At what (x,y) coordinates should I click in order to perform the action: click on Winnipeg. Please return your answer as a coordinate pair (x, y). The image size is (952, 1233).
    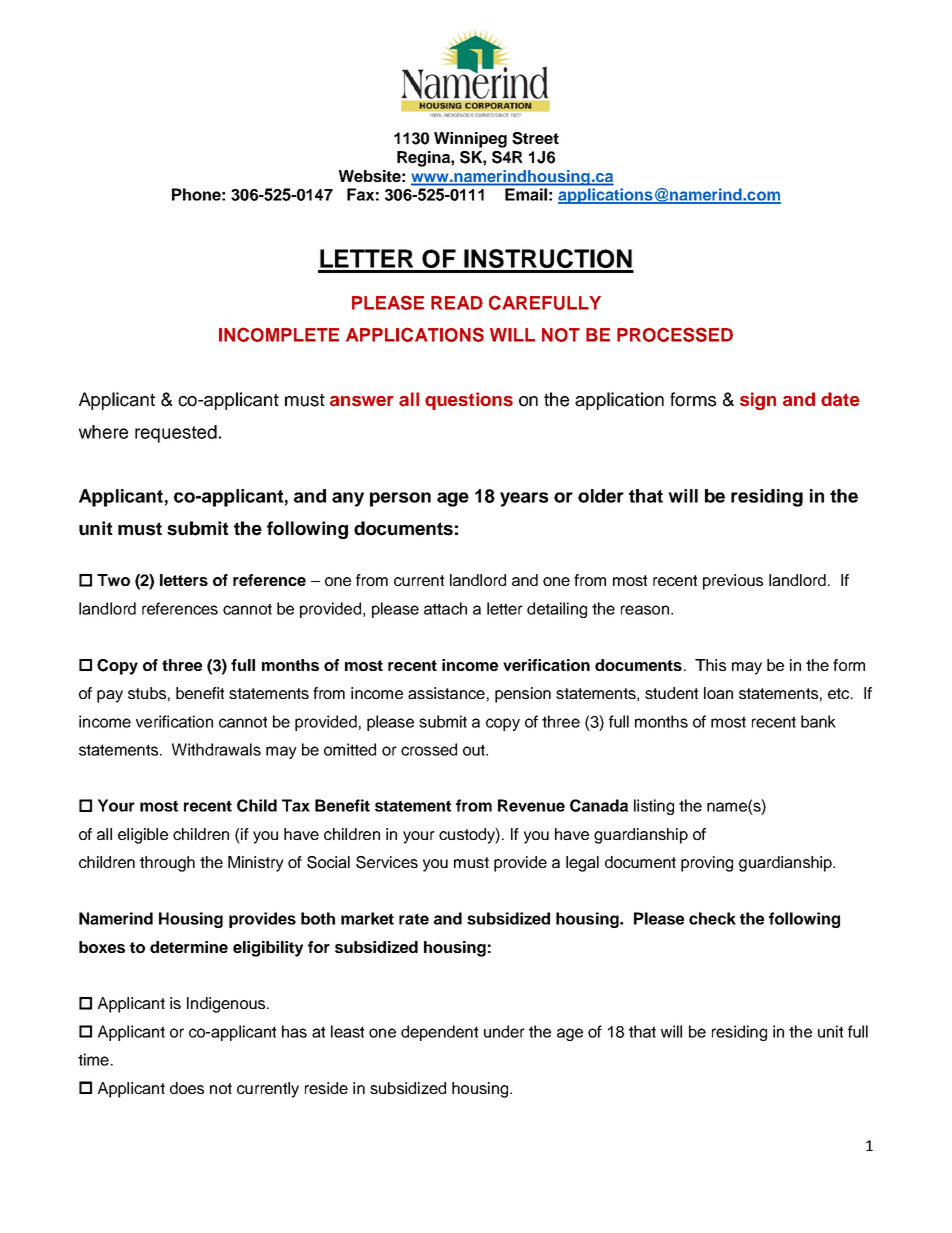
    Looking at the image, I should click on (470, 140).
